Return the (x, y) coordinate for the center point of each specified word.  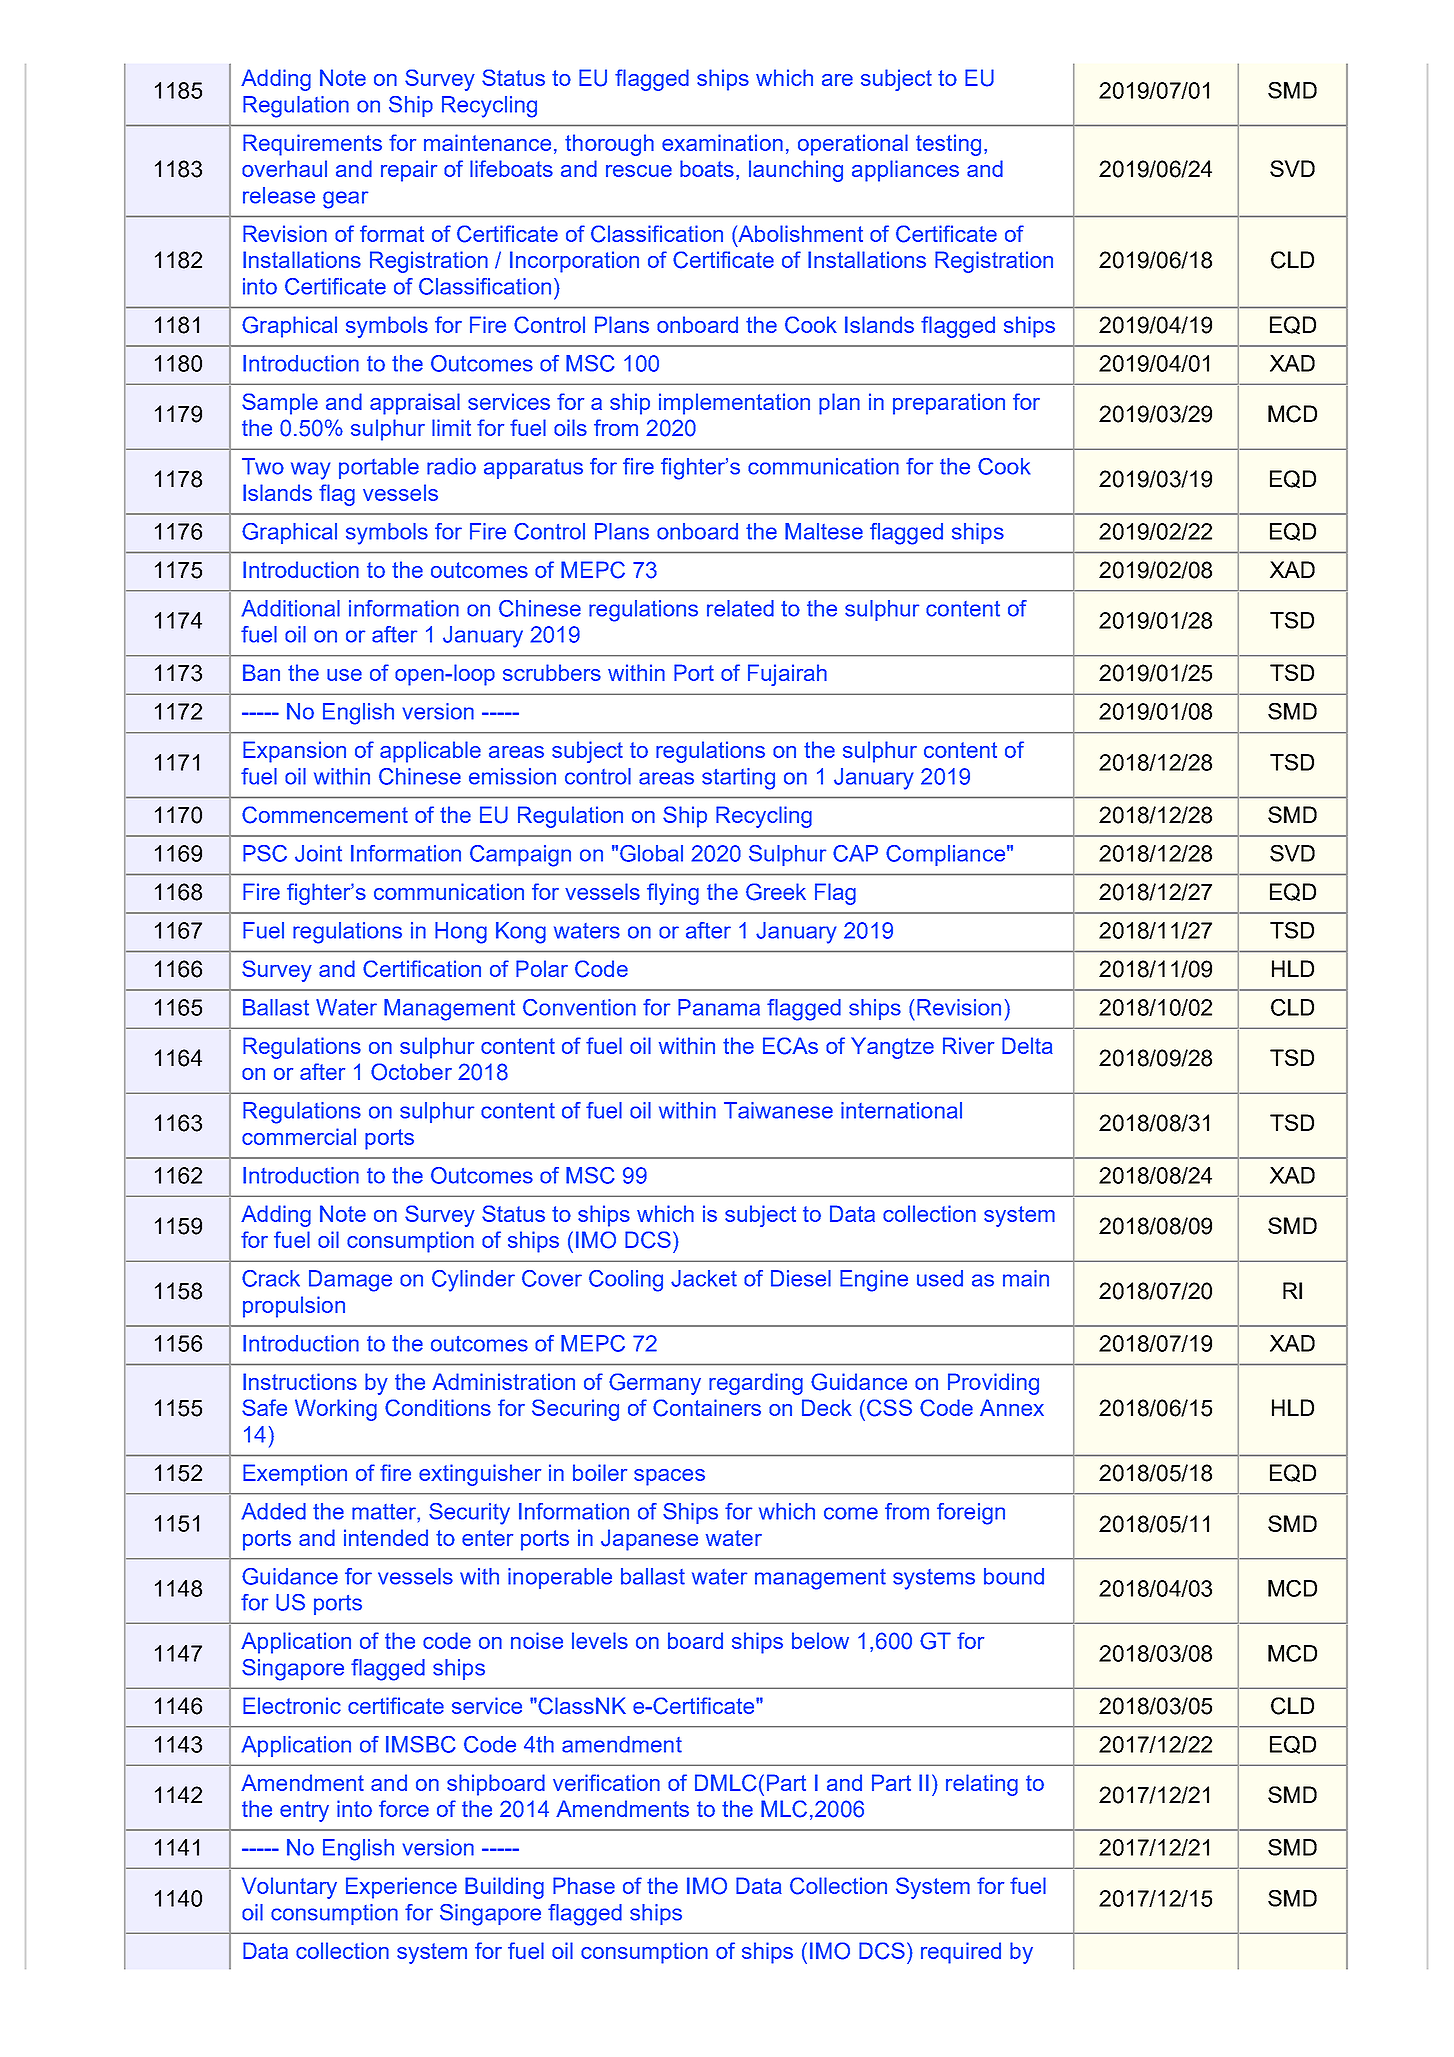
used (940, 1278)
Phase (584, 1885)
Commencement (325, 815)
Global (651, 853)
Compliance (945, 855)
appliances (905, 171)
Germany (655, 1384)
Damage (350, 1281)
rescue (639, 171)
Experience (401, 1888)
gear (345, 200)
